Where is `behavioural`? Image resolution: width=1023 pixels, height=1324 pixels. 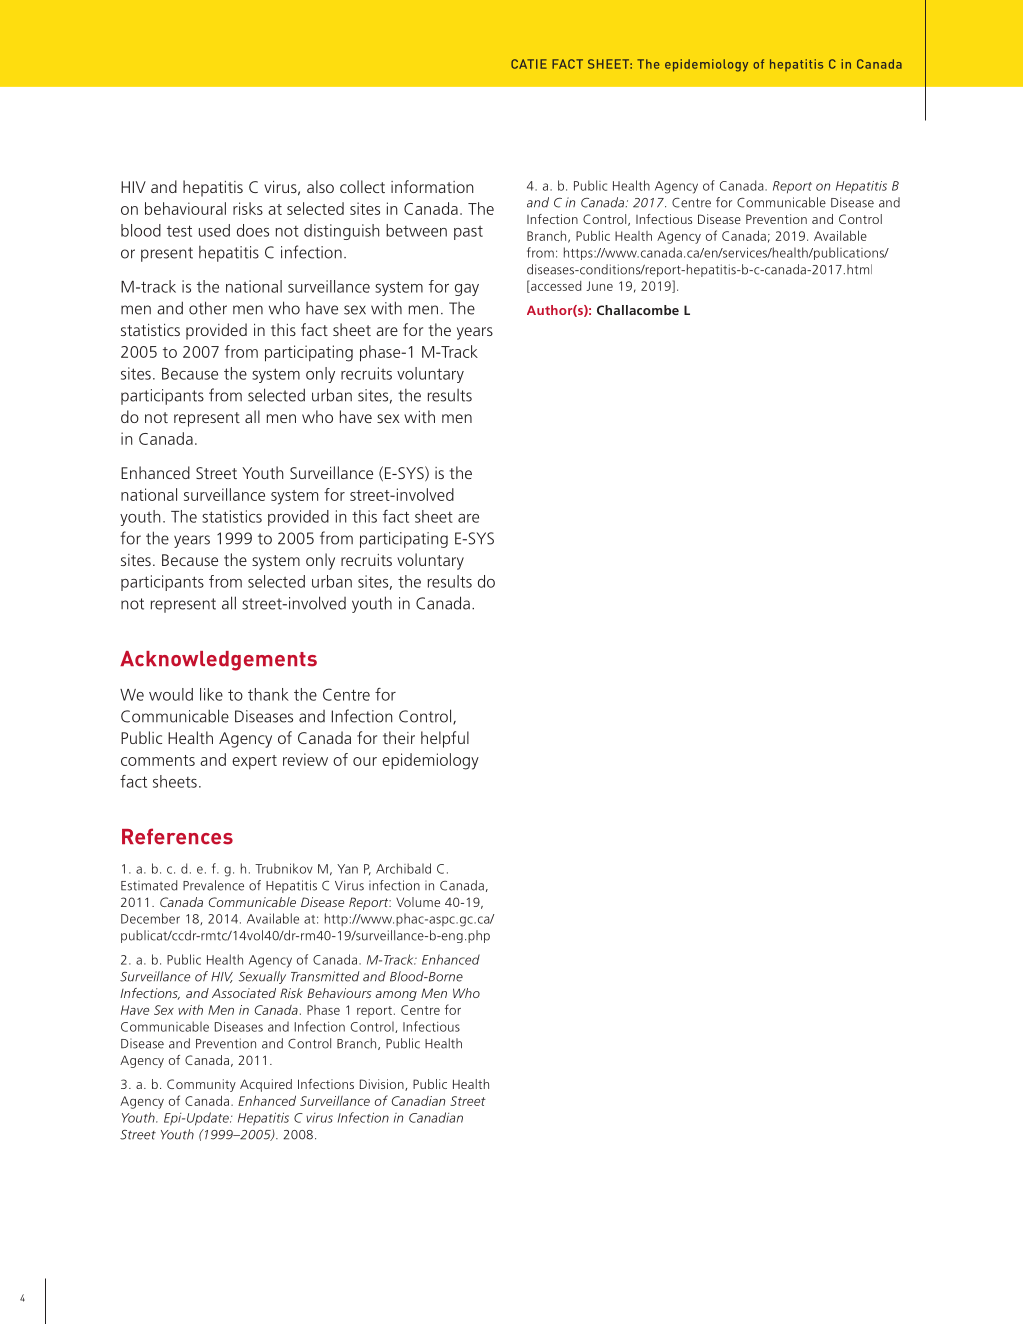
behavioural is located at coordinates (185, 208).
